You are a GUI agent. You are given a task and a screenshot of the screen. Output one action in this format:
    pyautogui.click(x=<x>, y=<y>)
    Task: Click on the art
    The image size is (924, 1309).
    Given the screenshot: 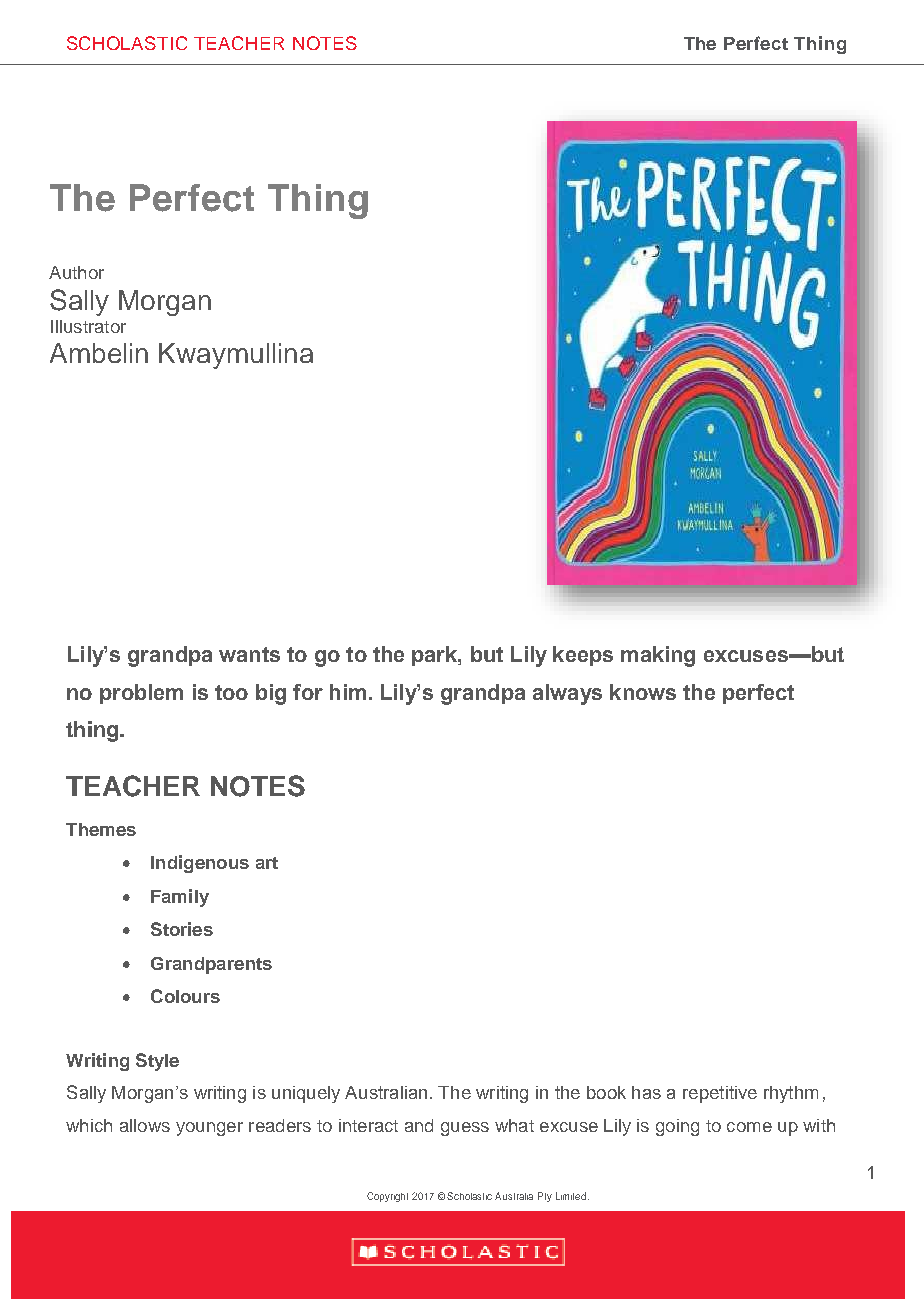 What is the action you would take?
    pyautogui.click(x=267, y=863)
